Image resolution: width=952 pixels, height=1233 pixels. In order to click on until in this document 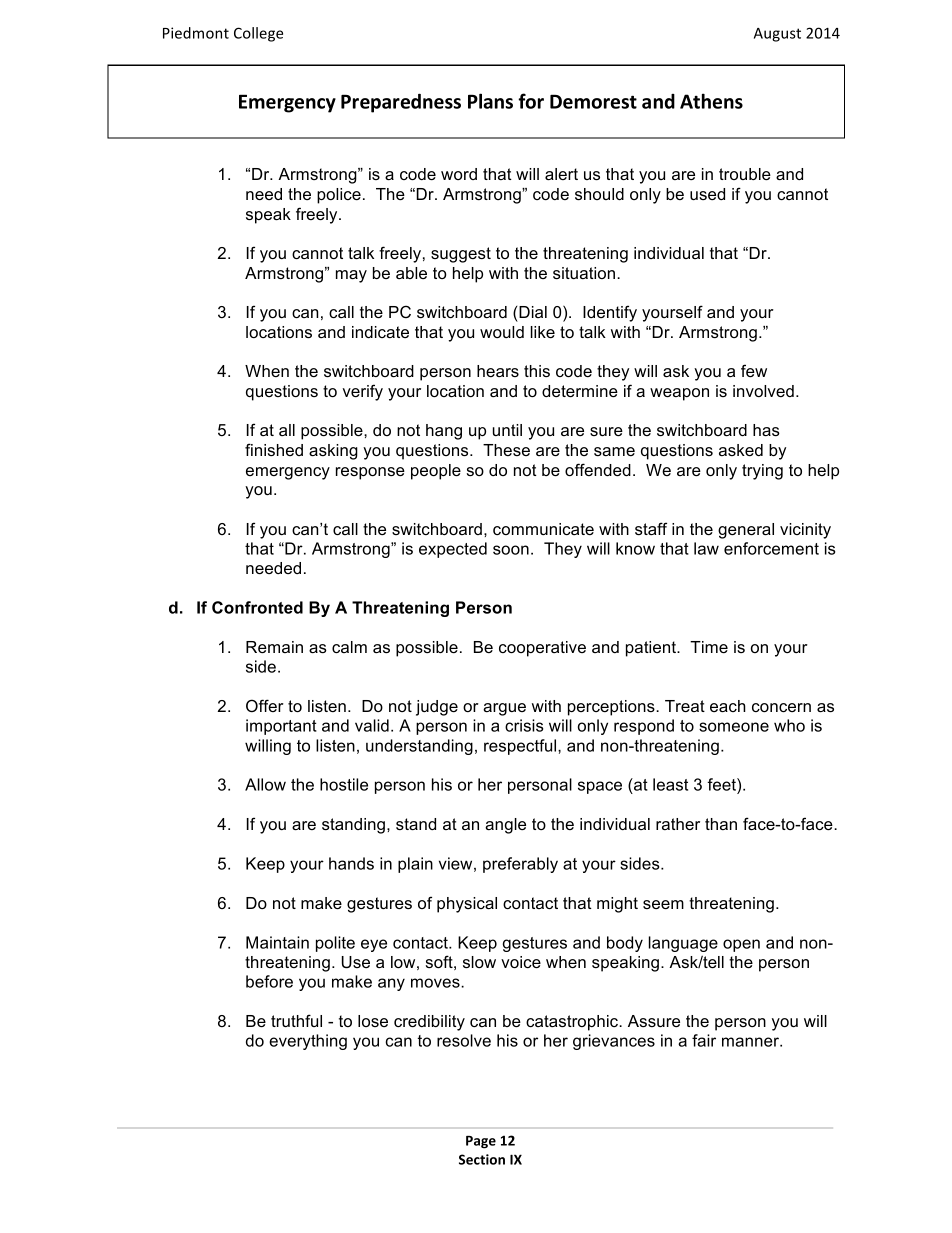, I will do `click(507, 430)`.
